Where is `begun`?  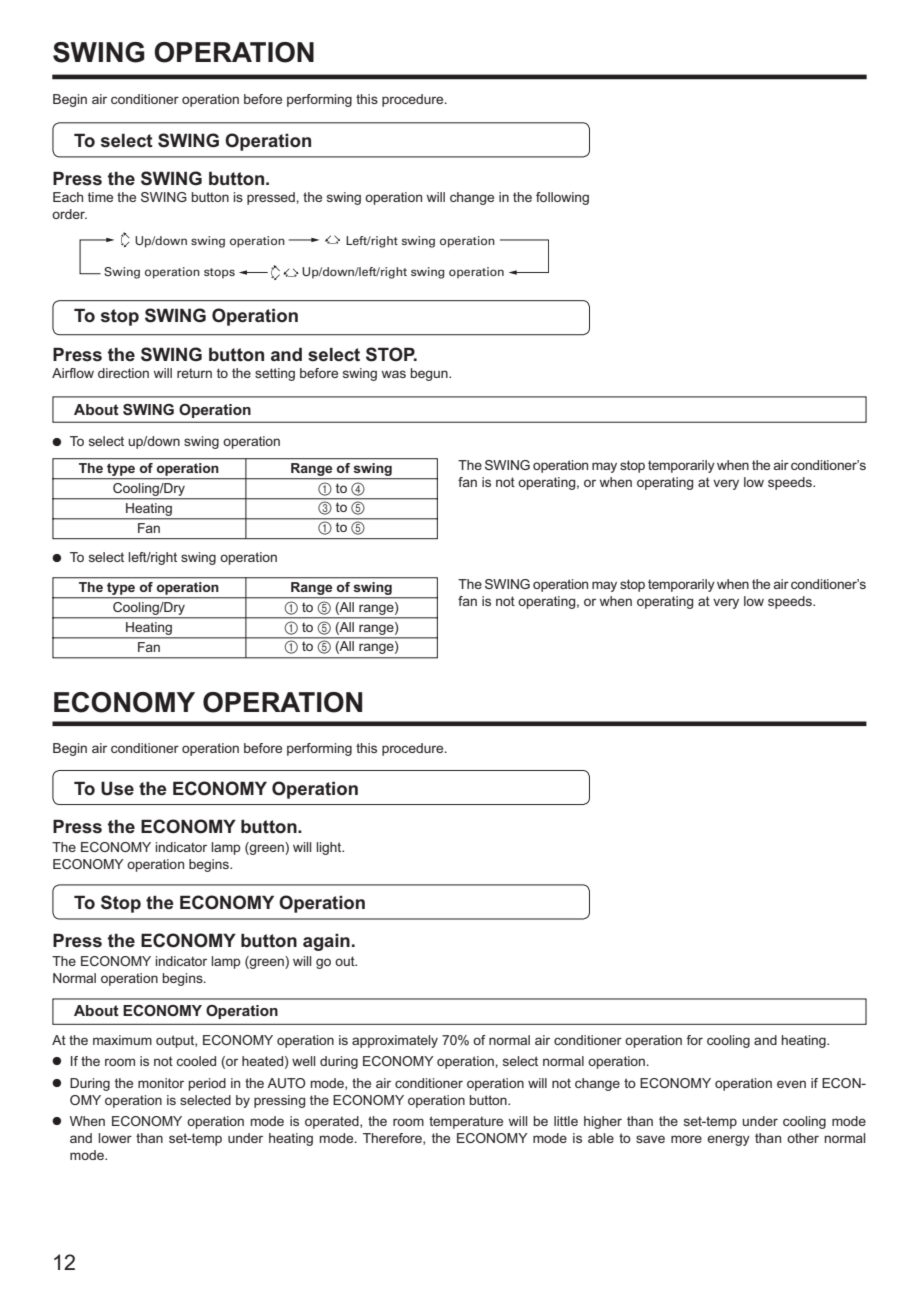 begun is located at coordinates (430, 374).
